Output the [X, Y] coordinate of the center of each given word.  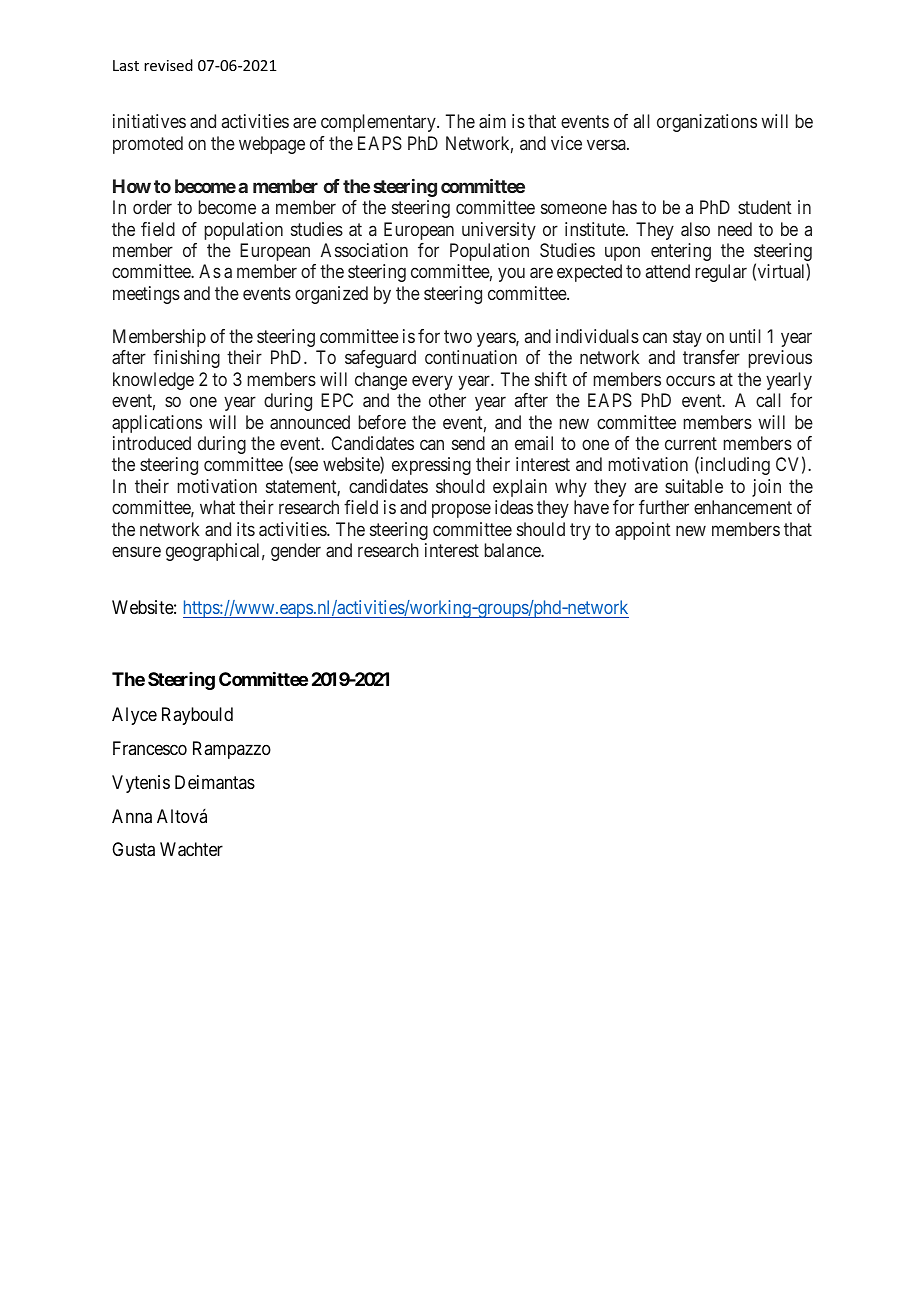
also [695, 229]
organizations [707, 123]
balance [514, 550]
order [152, 207]
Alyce [134, 716]
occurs [690, 380]
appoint [643, 531]
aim [492, 121]
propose [461, 511]
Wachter [191, 849]
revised [168, 65]
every [432, 382]
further [664, 507]
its [246, 529]
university [499, 231]
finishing [186, 359]
